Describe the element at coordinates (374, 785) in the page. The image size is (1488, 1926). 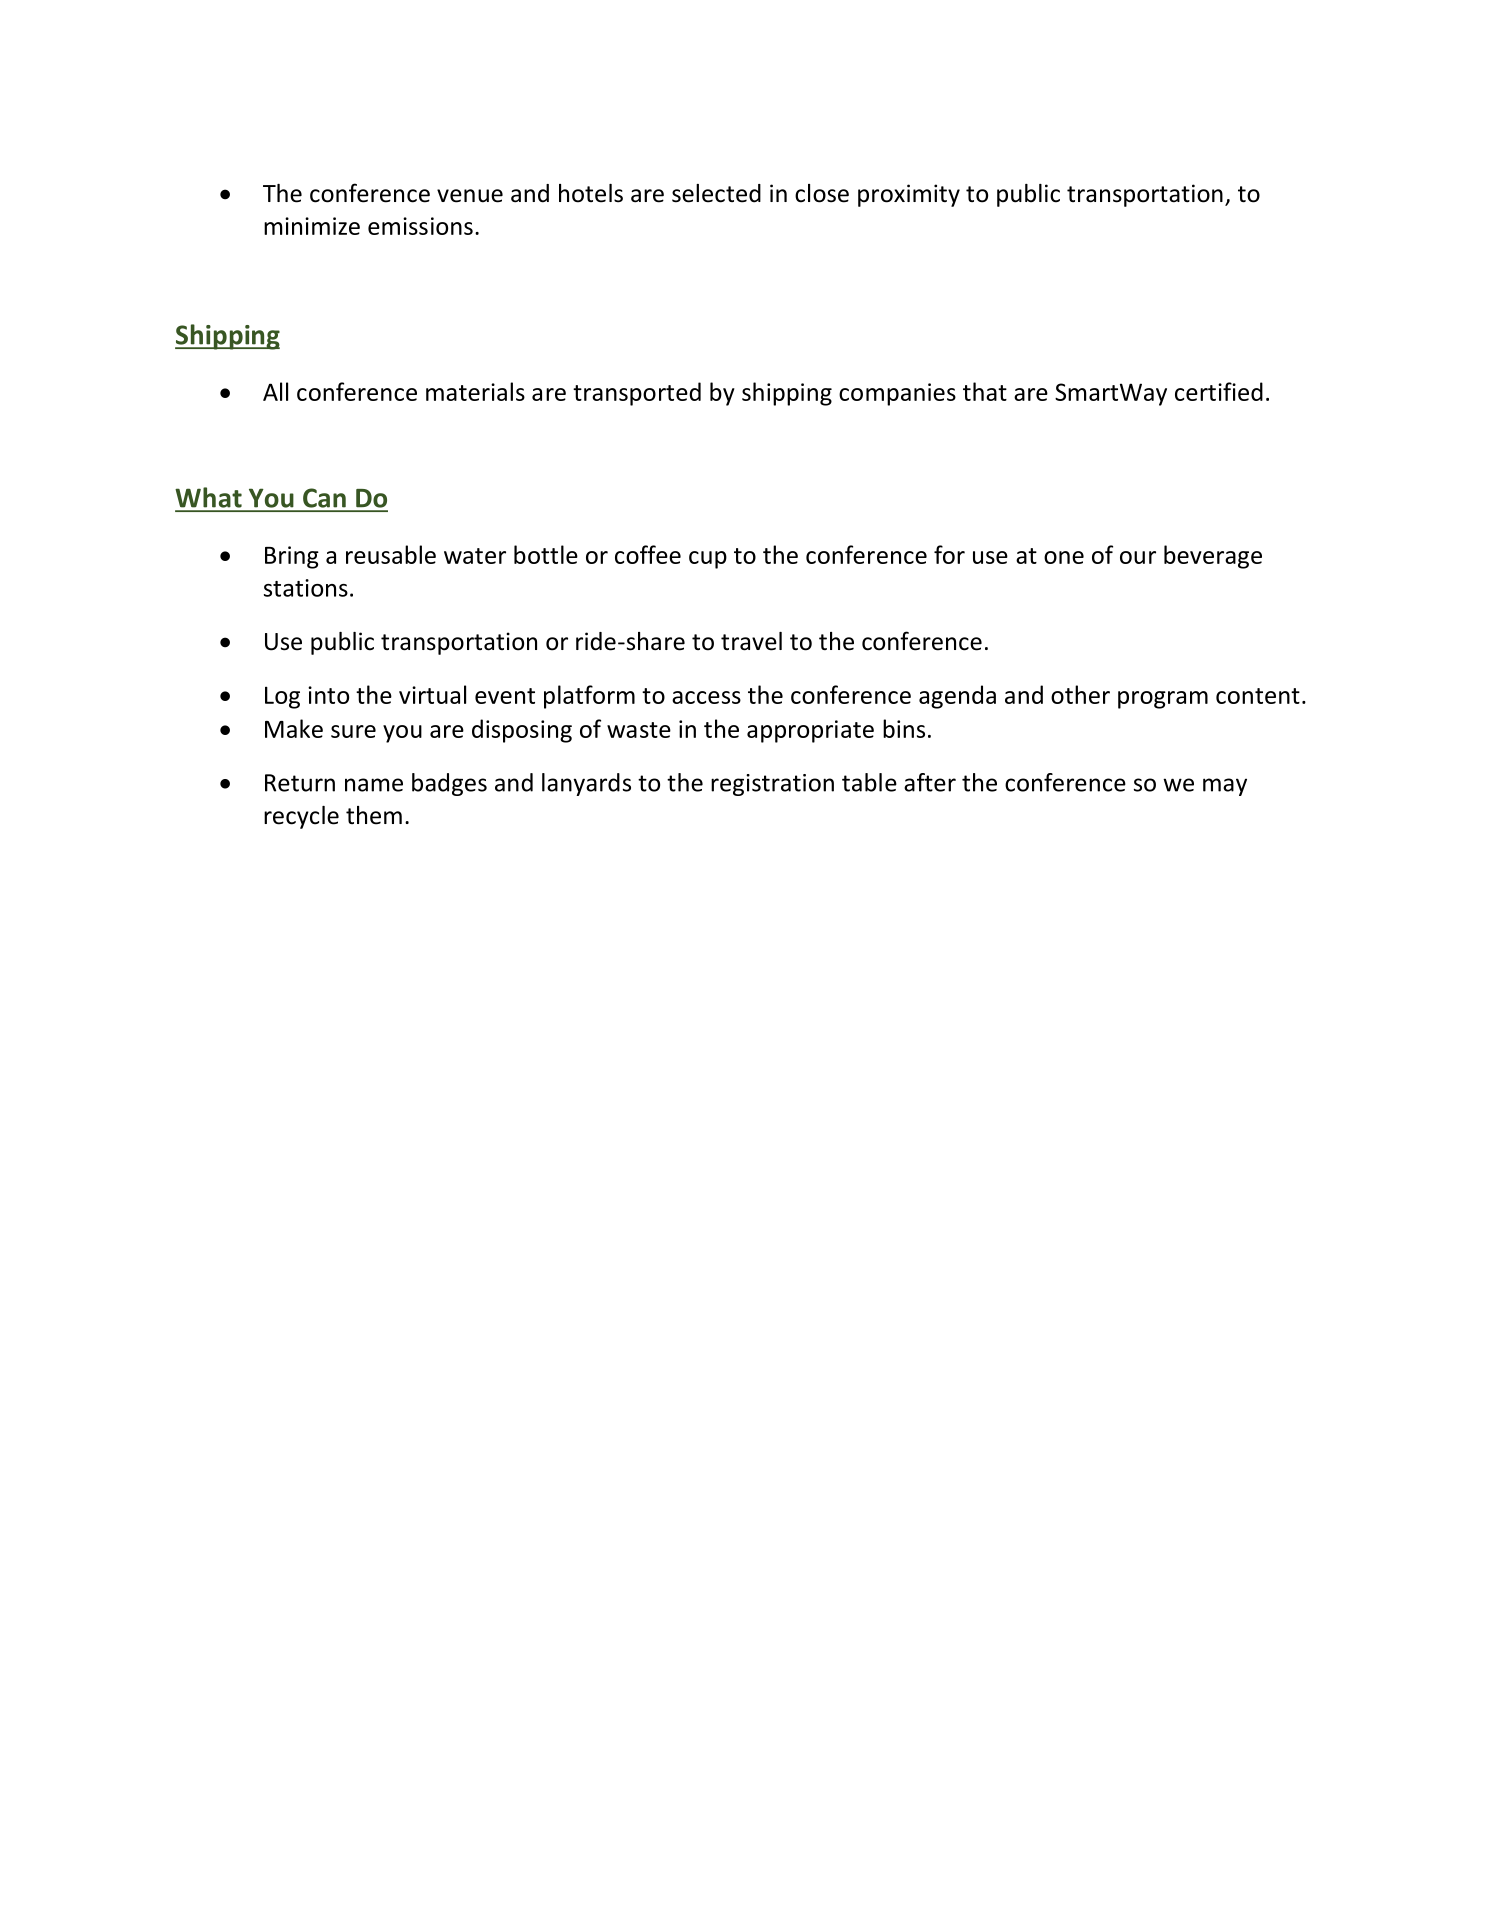
I see `name` at that location.
